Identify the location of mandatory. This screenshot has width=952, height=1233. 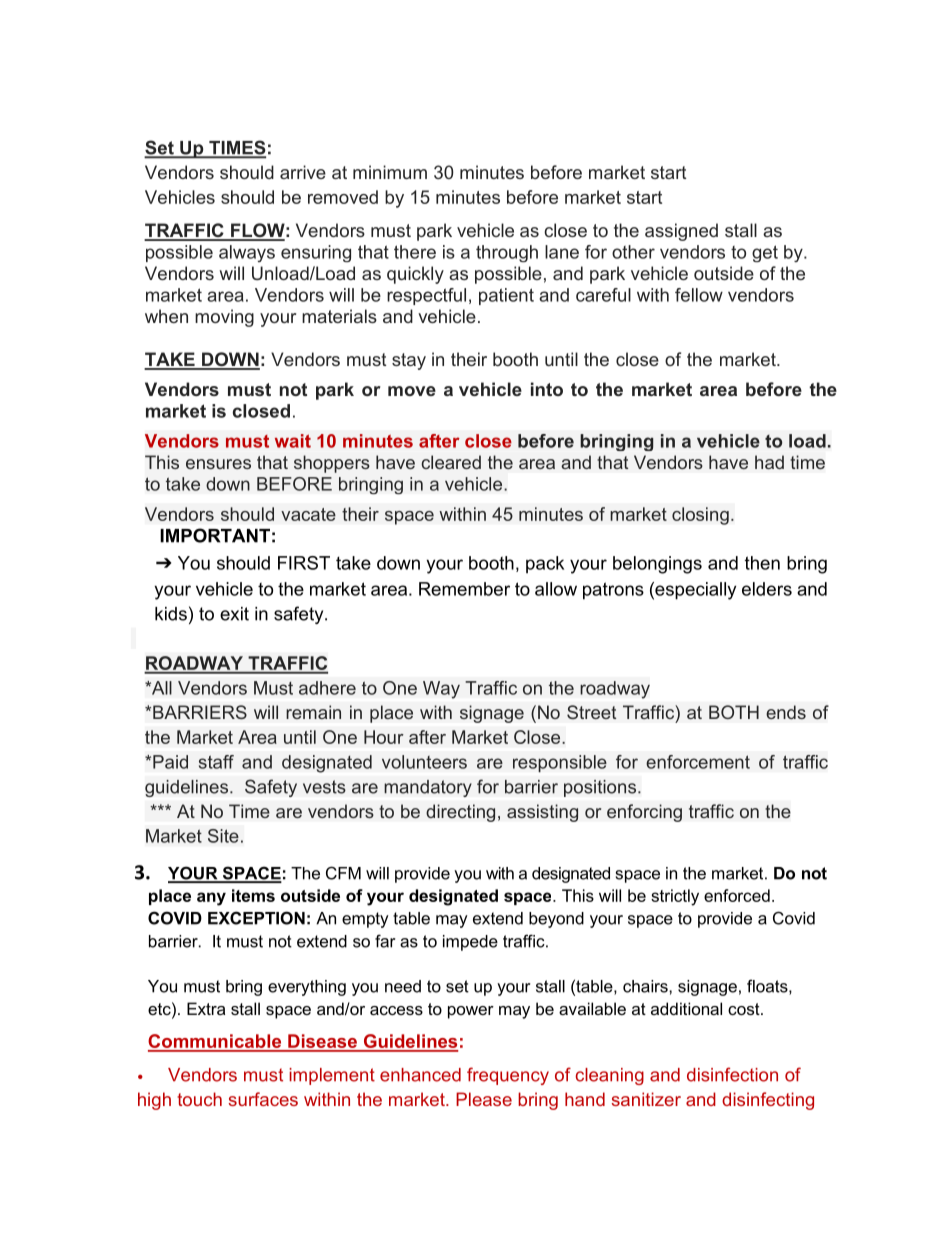
(428, 788).
